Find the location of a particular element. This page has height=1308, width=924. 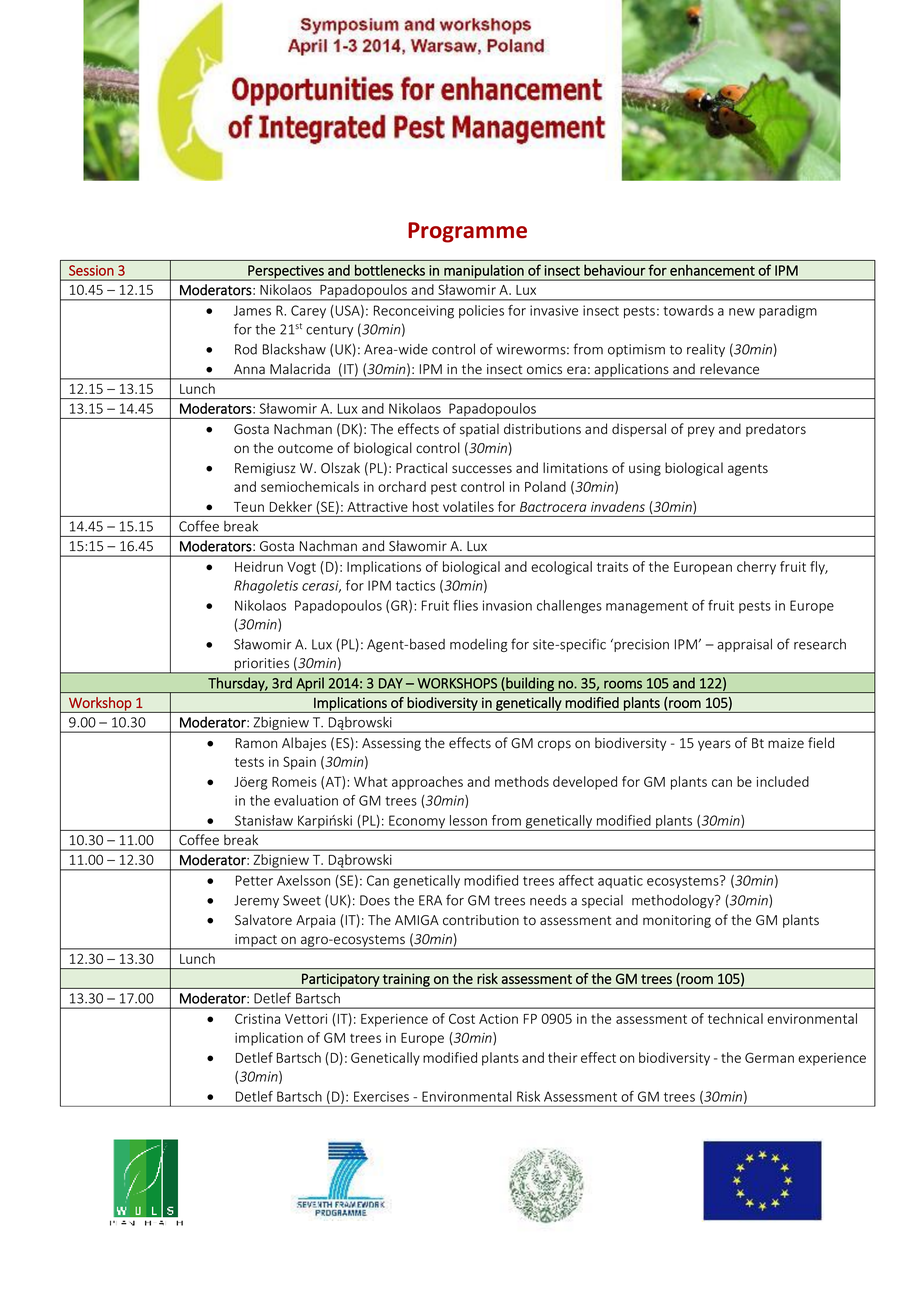

Cristina is located at coordinates (257, 1018).
